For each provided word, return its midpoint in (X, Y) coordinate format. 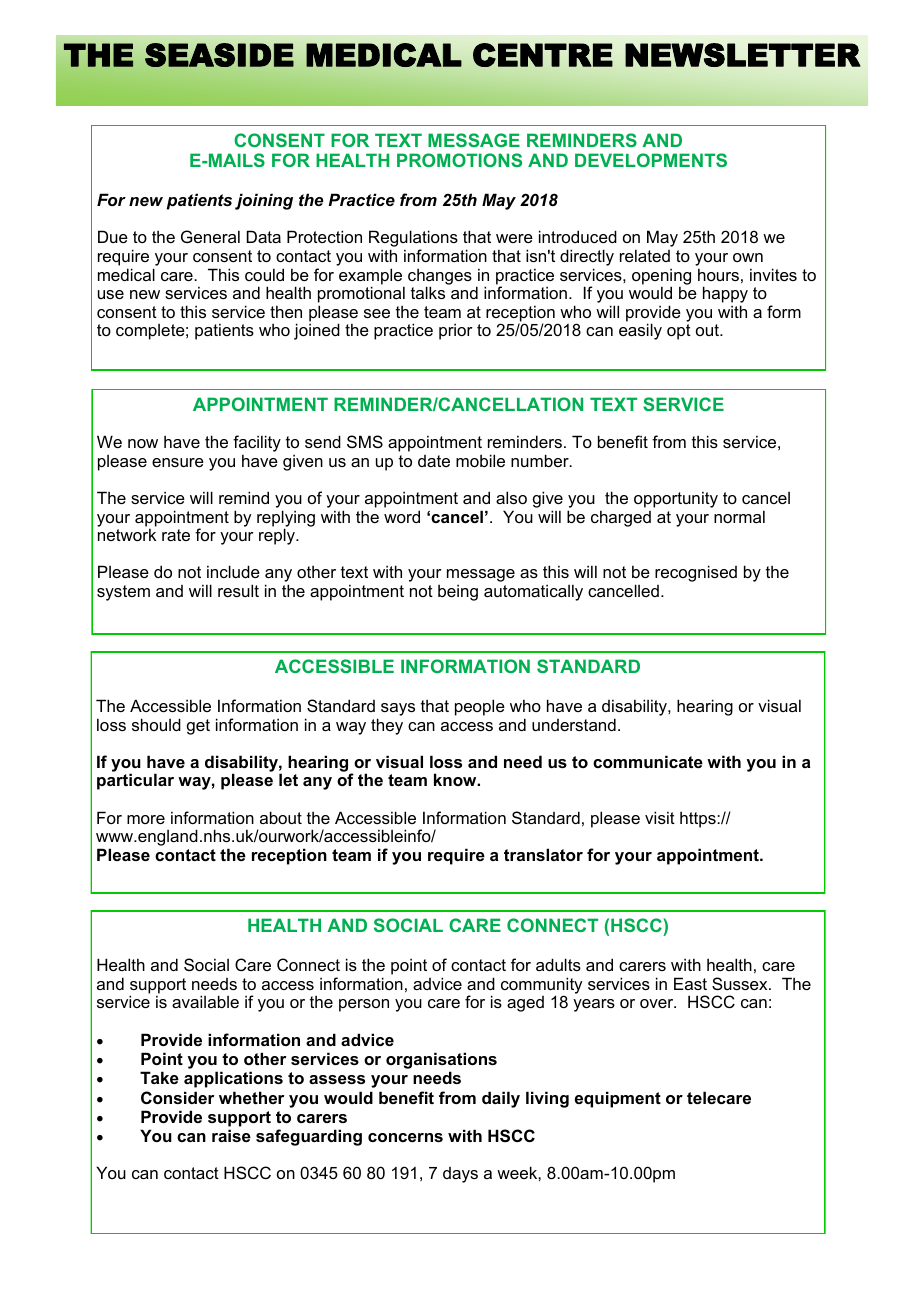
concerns (405, 1137)
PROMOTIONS (459, 160)
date (434, 461)
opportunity (676, 499)
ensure (178, 462)
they (387, 726)
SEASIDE (219, 55)
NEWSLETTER (743, 55)
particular (135, 781)
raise (231, 1135)
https (699, 820)
